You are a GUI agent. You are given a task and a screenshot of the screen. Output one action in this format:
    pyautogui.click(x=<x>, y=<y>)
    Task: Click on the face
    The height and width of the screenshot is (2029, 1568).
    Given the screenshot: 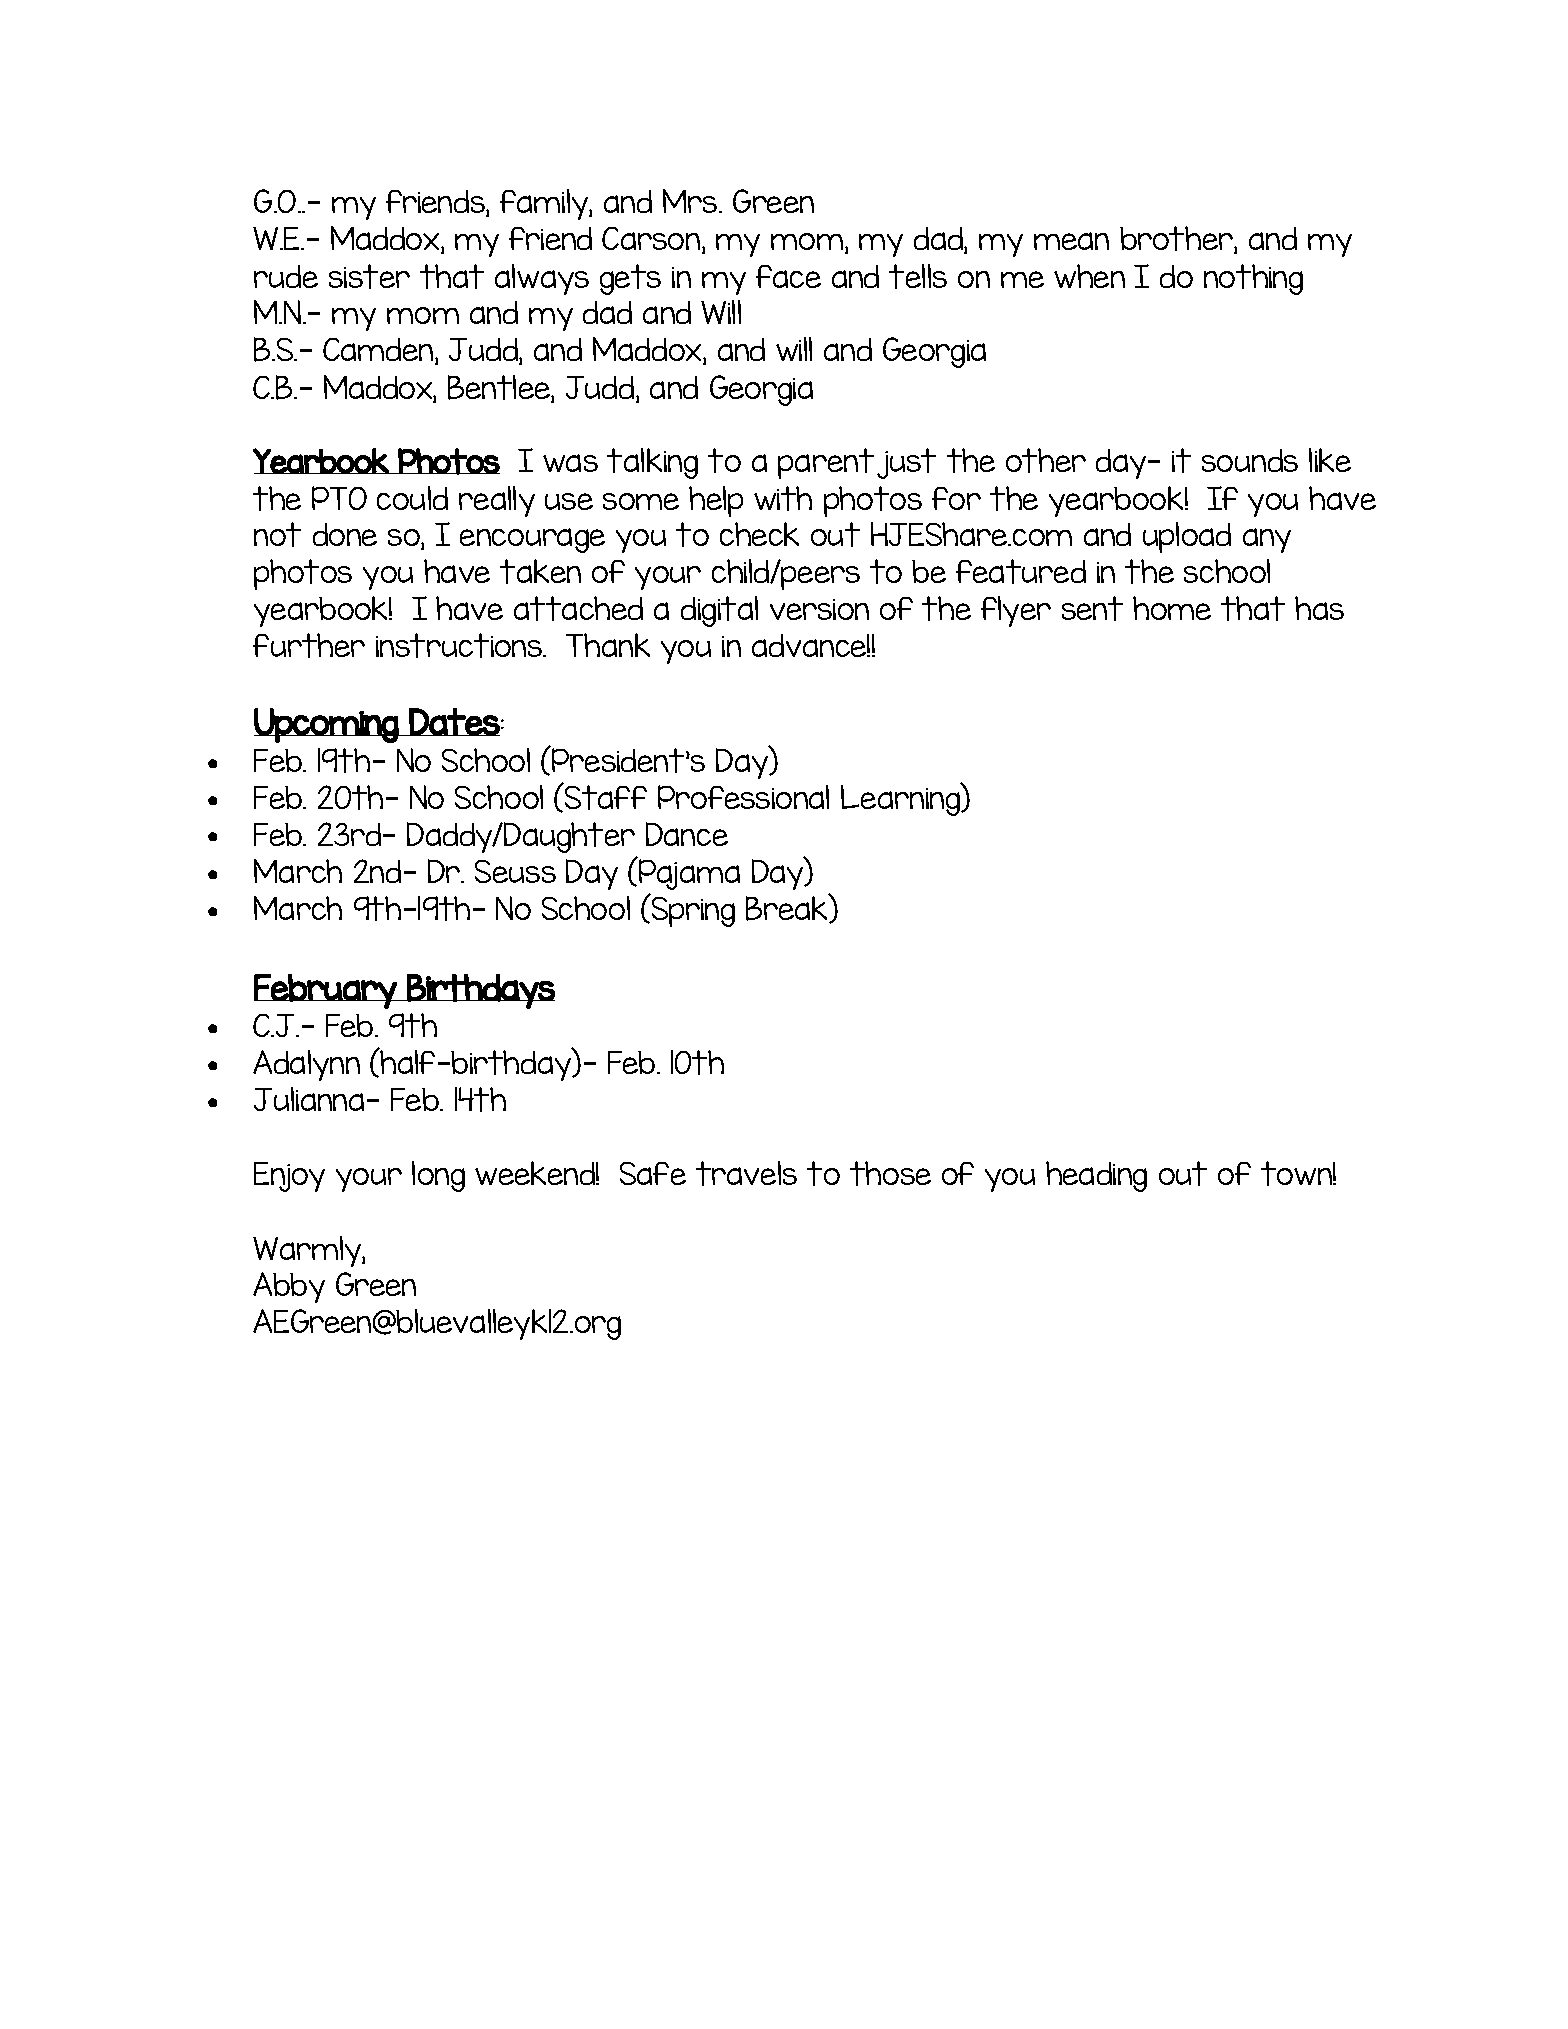 What is the action you would take?
    pyautogui.click(x=788, y=276)
